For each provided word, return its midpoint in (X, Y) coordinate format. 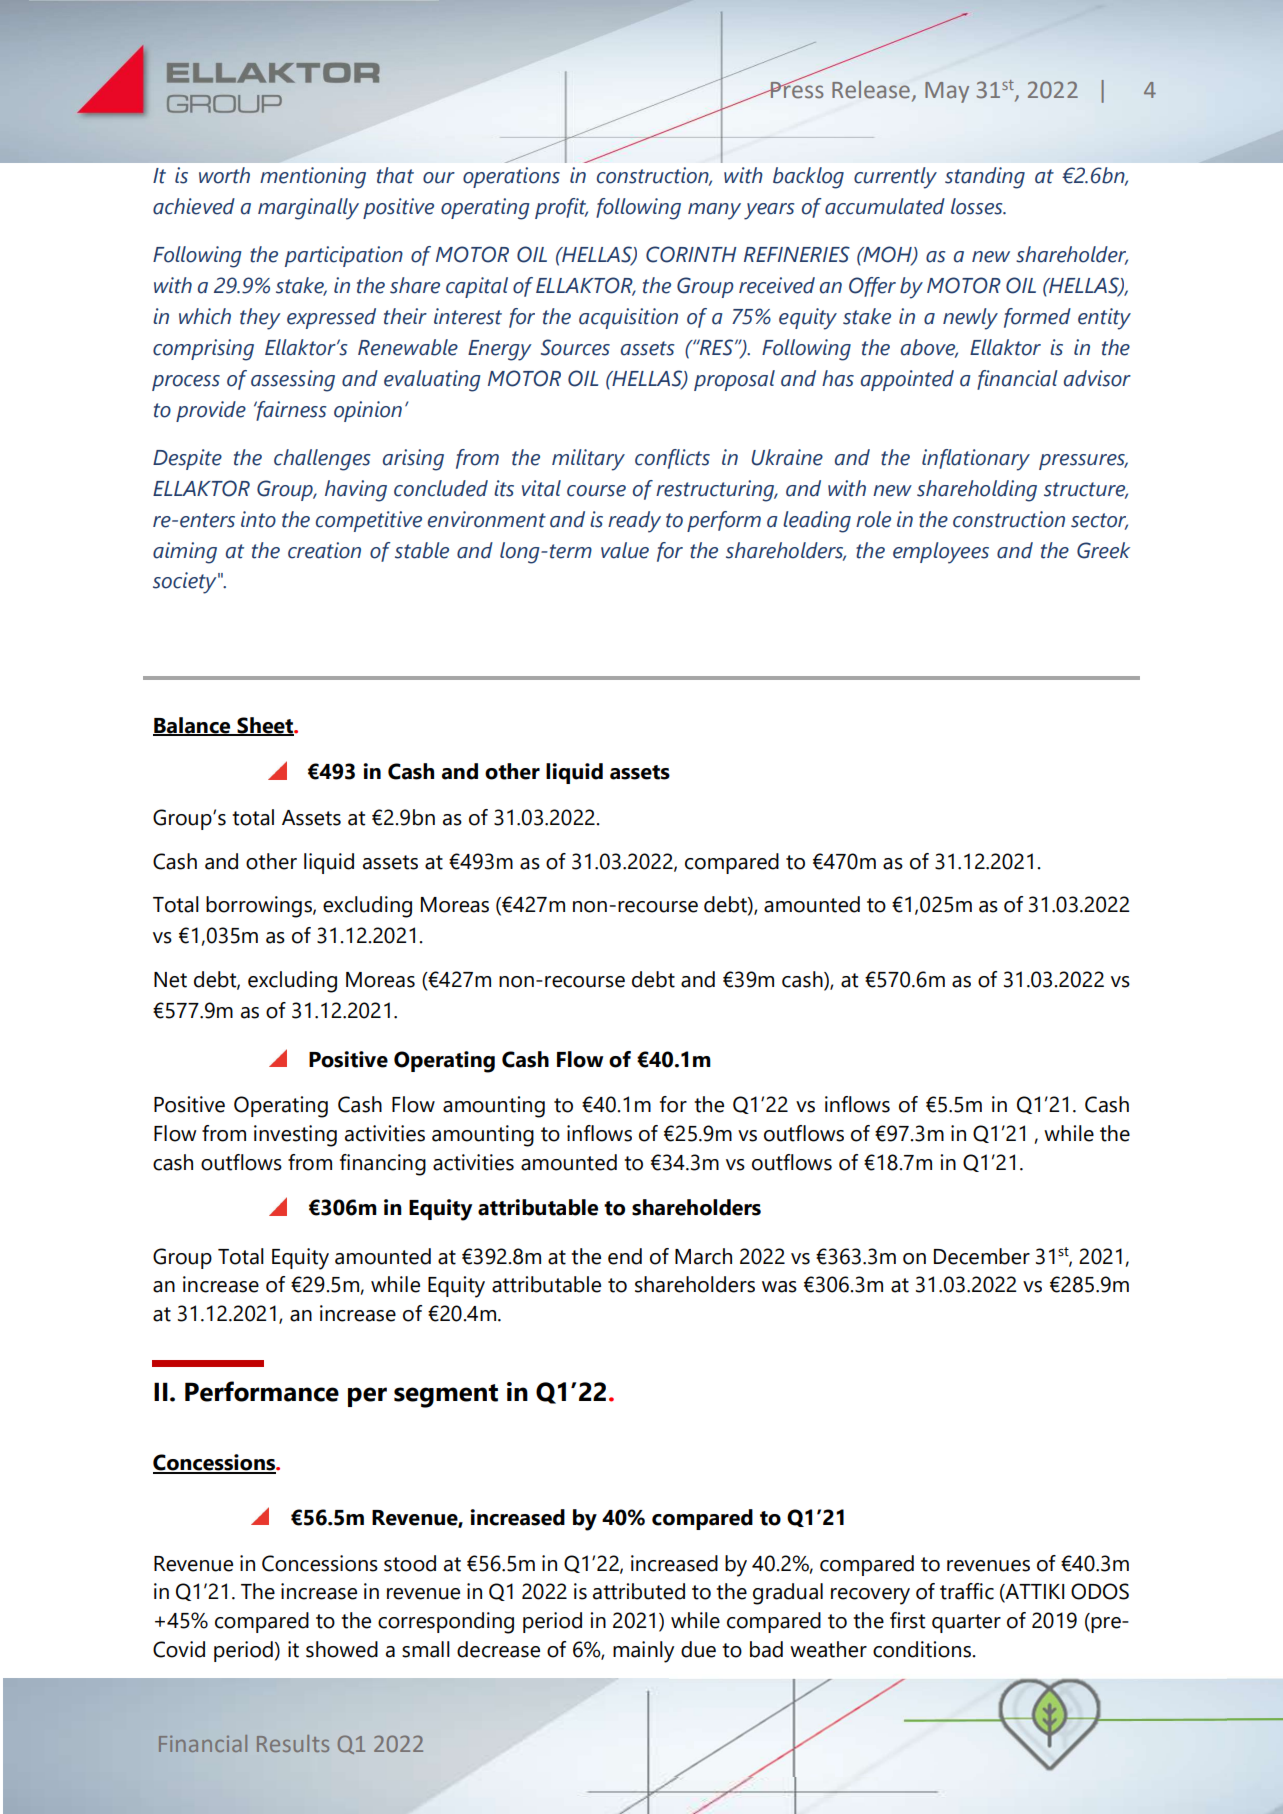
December (982, 1256)
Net (170, 980)
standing (985, 178)
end (625, 1256)
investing (295, 1136)
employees (941, 553)
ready (634, 522)
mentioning (313, 178)
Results (293, 1743)
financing (383, 1165)
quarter (966, 1623)
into (258, 519)
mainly (643, 1652)
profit (561, 208)
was (779, 1287)
